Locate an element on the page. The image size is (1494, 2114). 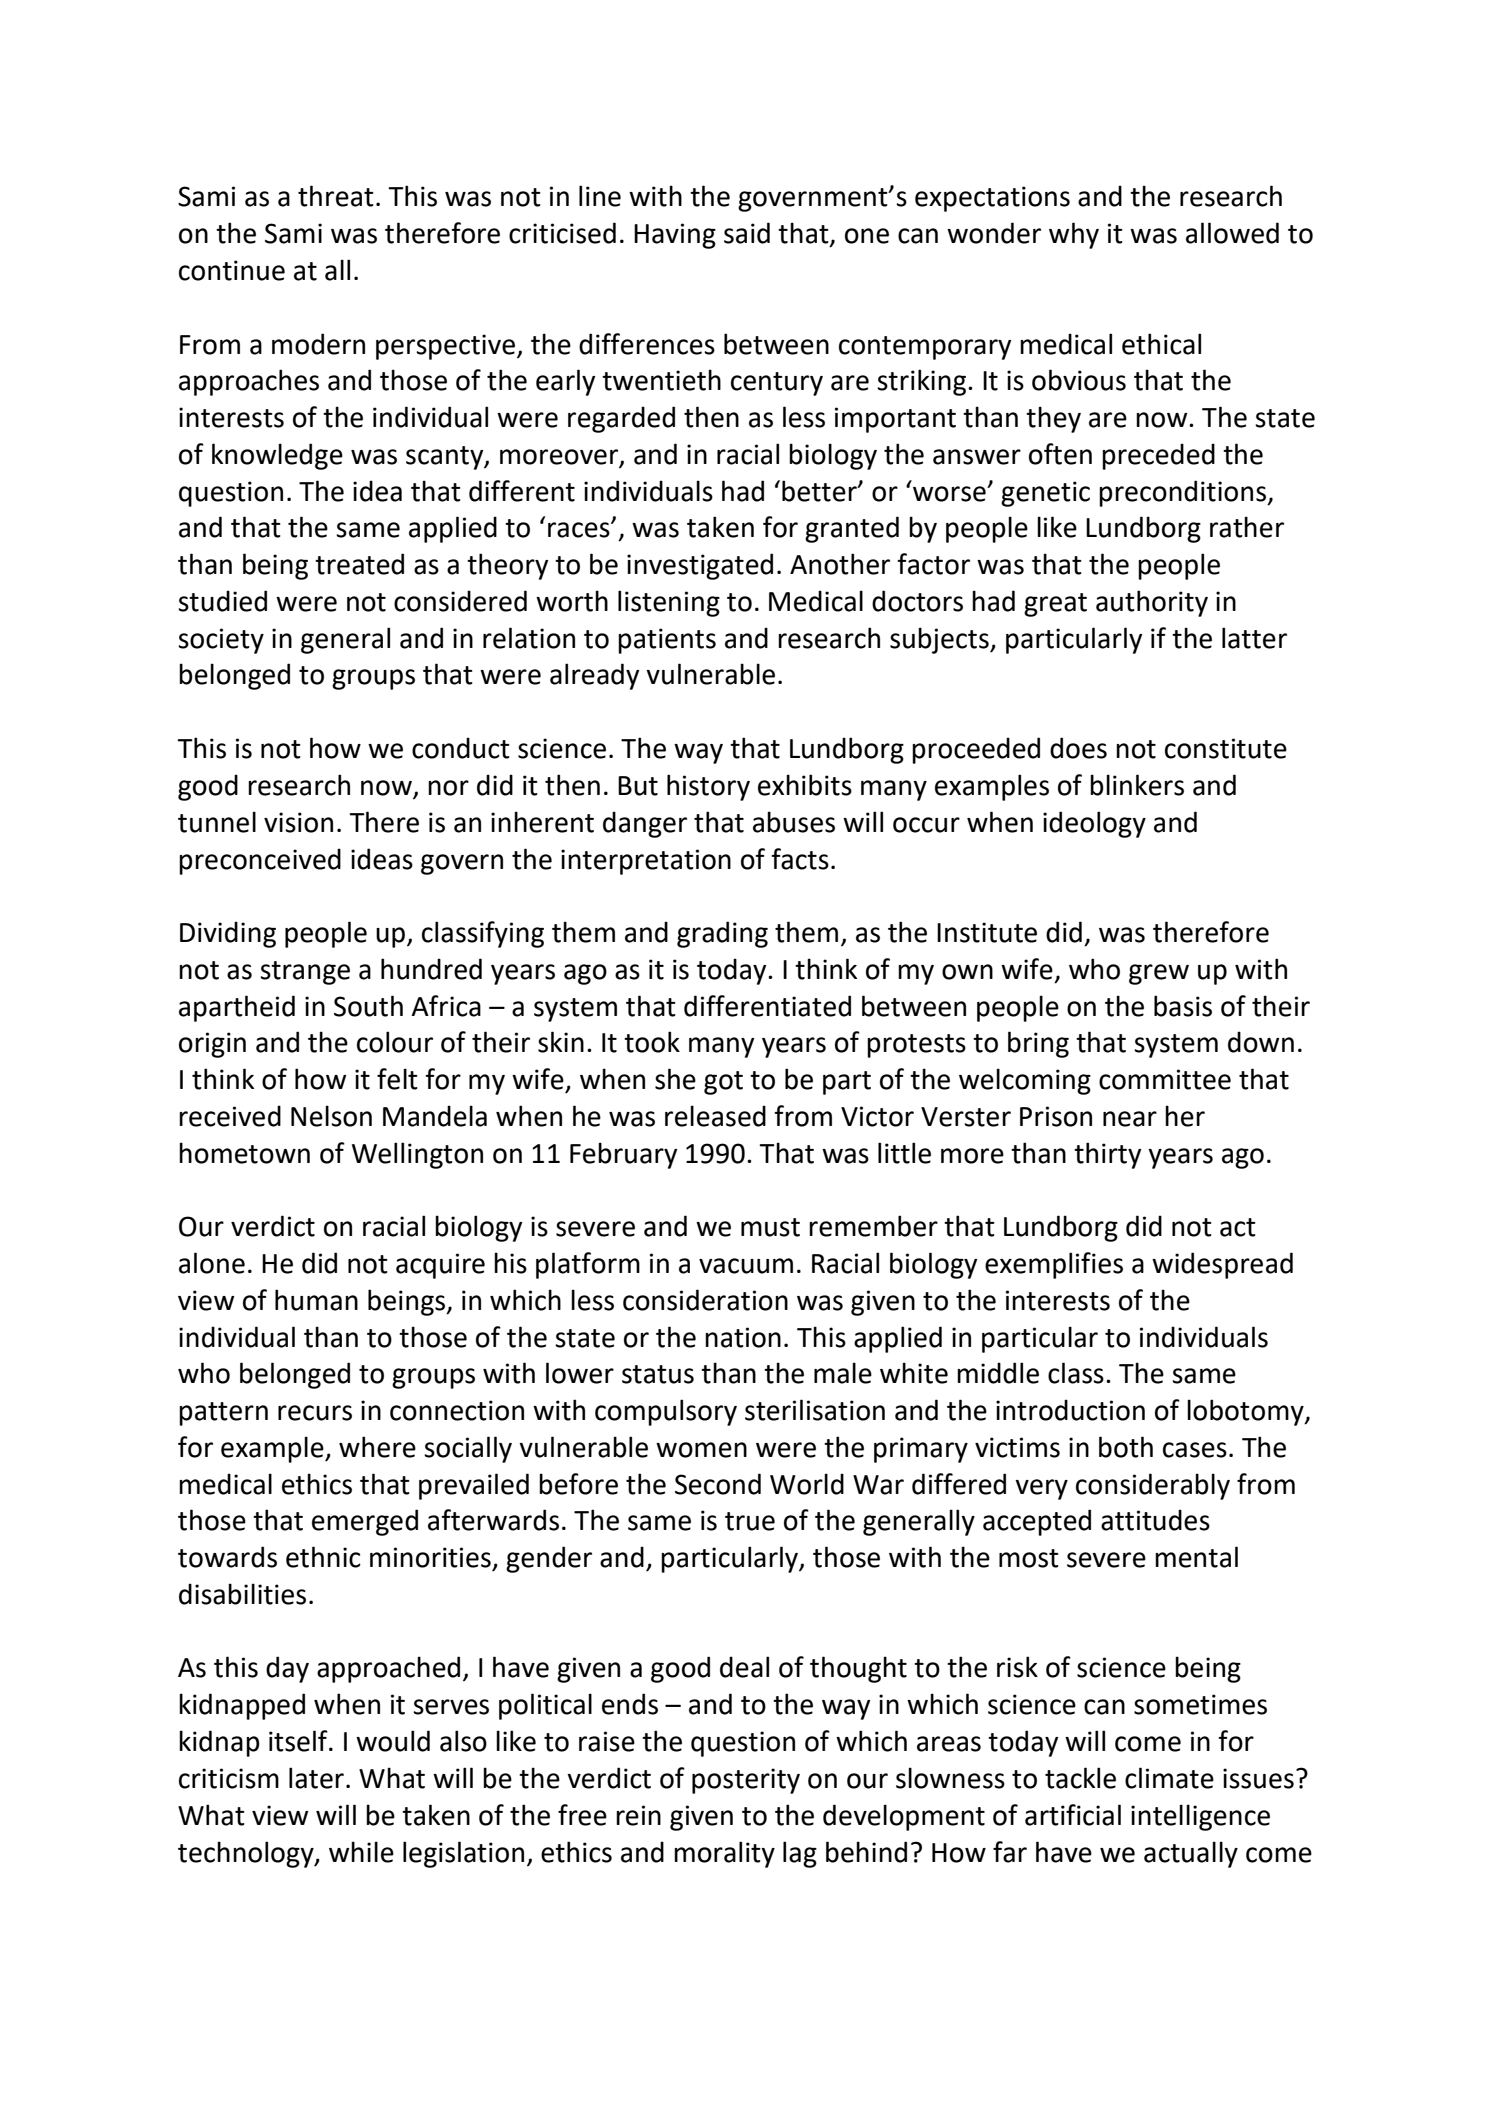
South is located at coordinates (368, 1006).
